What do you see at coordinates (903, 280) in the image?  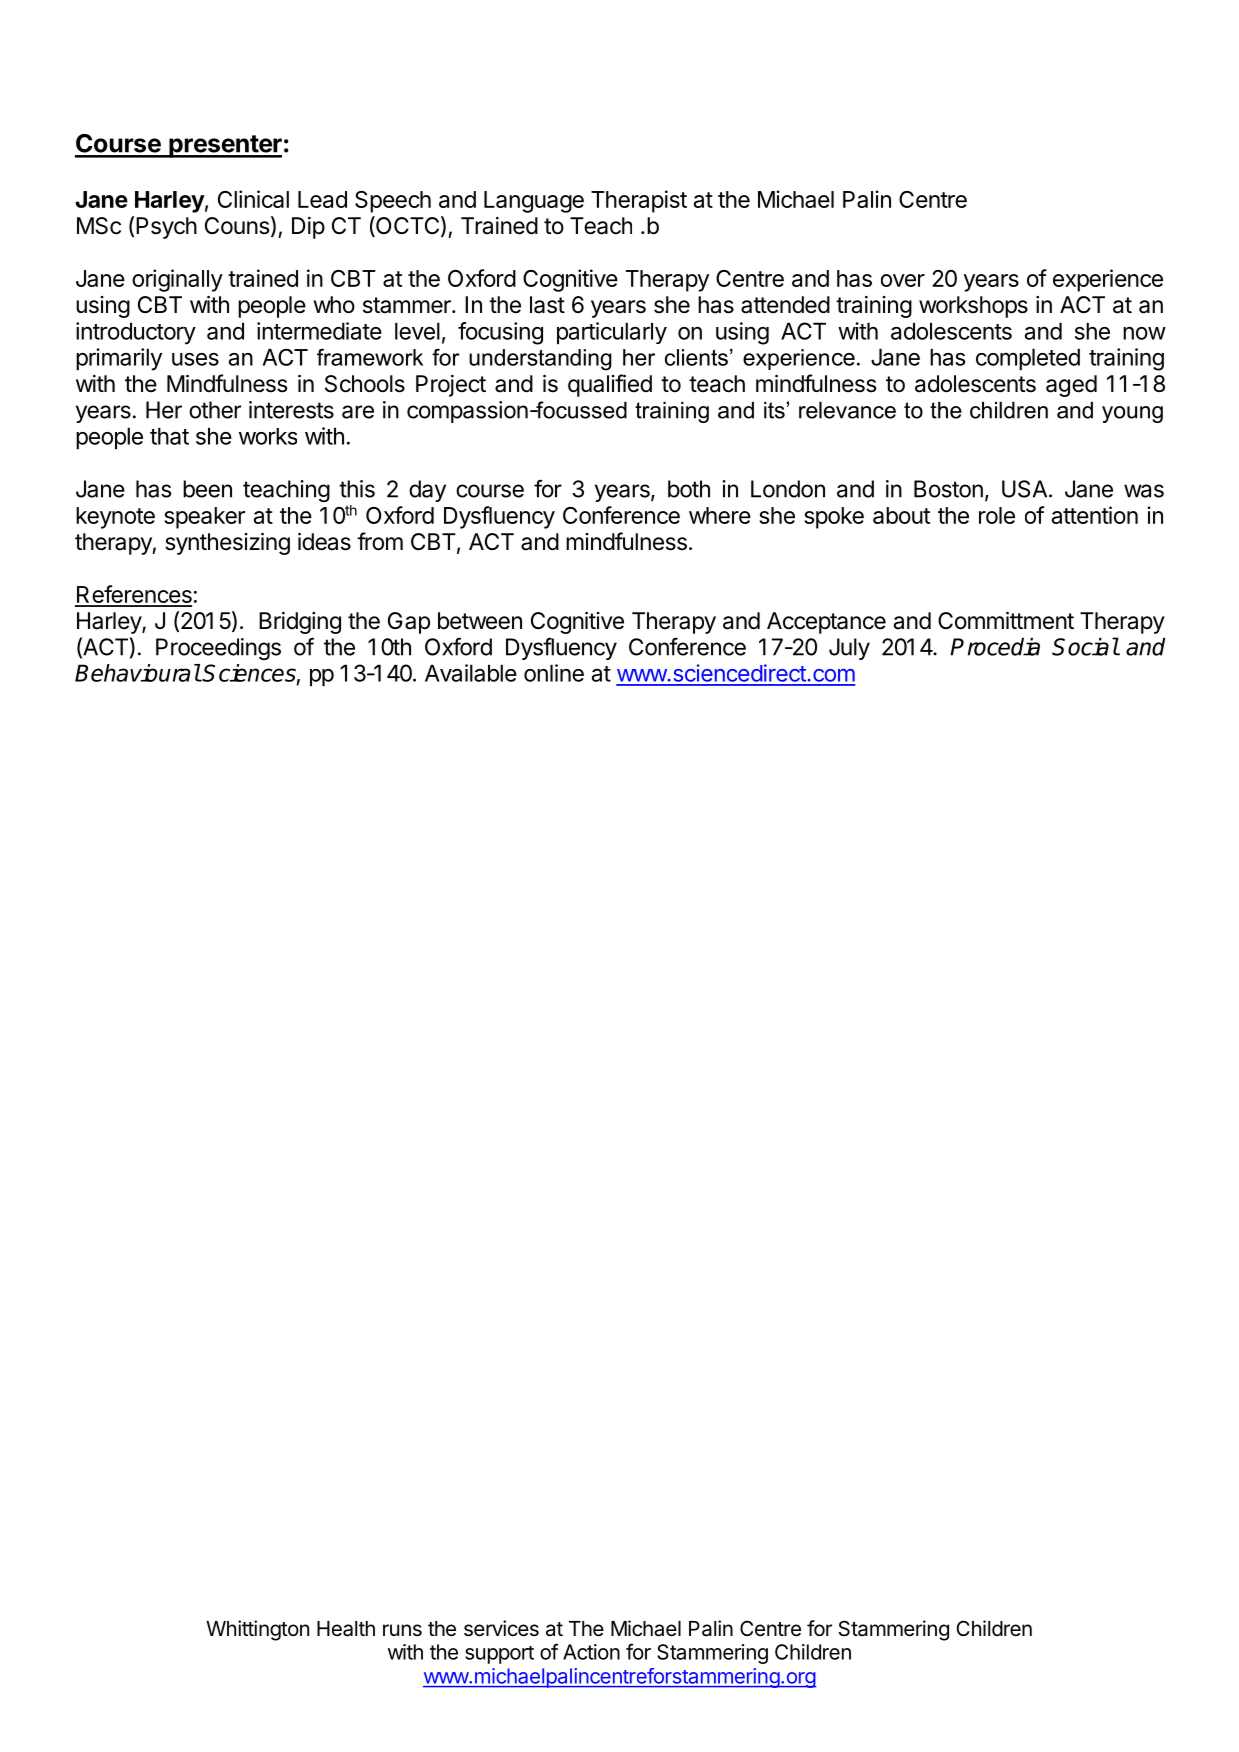 I see `over` at bounding box center [903, 280].
